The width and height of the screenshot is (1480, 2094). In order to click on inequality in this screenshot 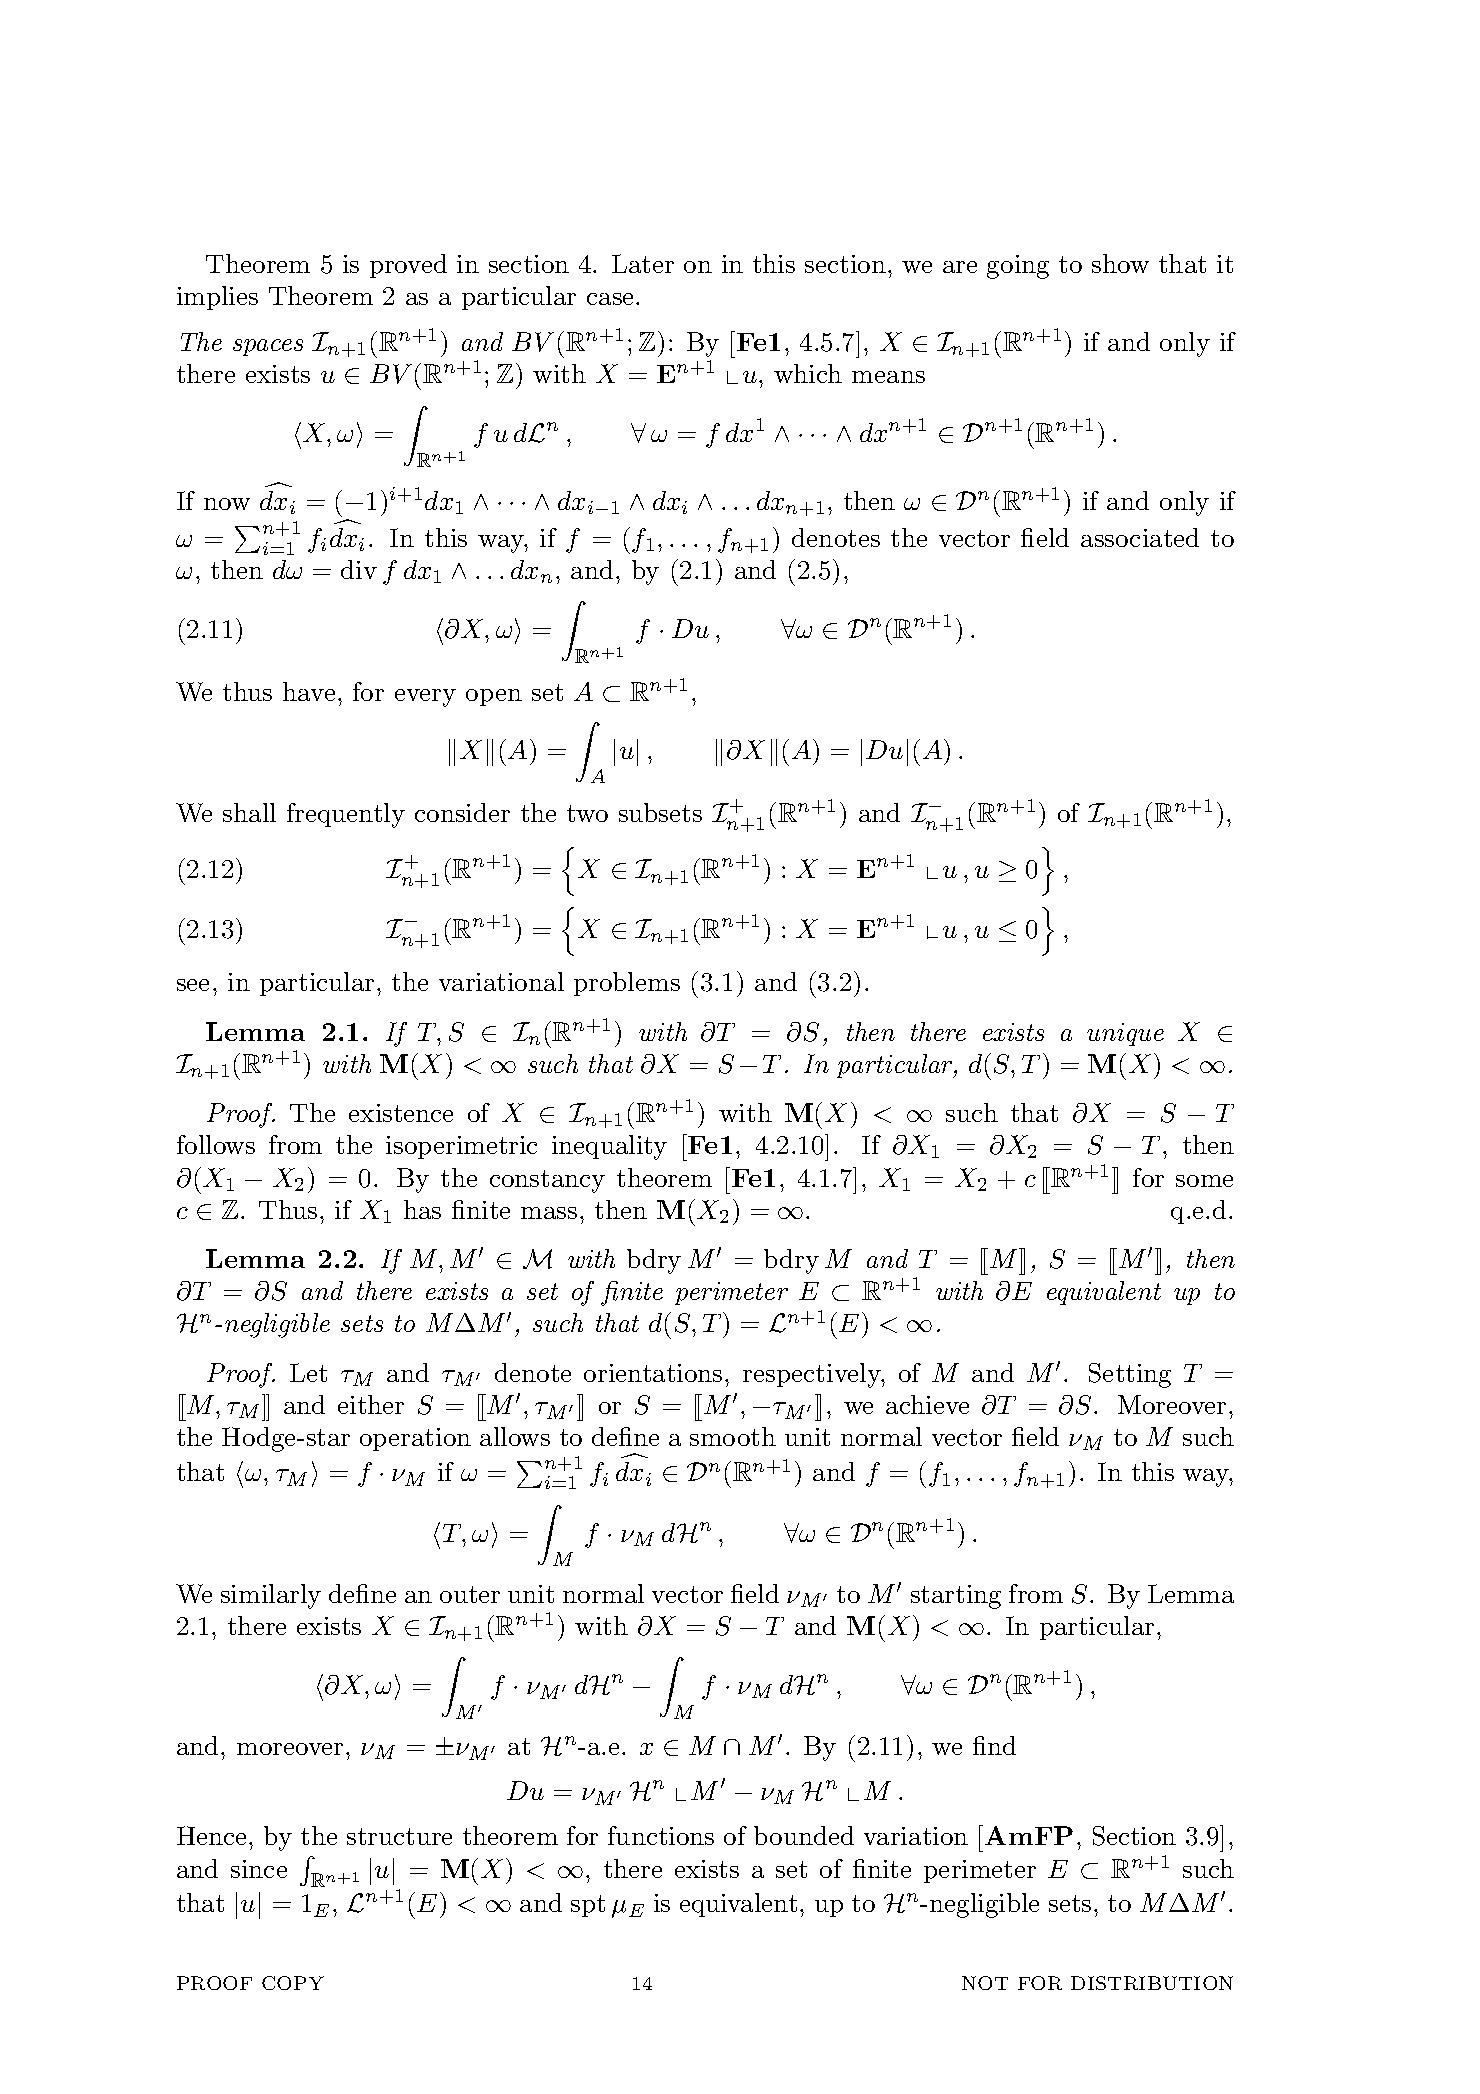, I will do `click(609, 1147)`.
